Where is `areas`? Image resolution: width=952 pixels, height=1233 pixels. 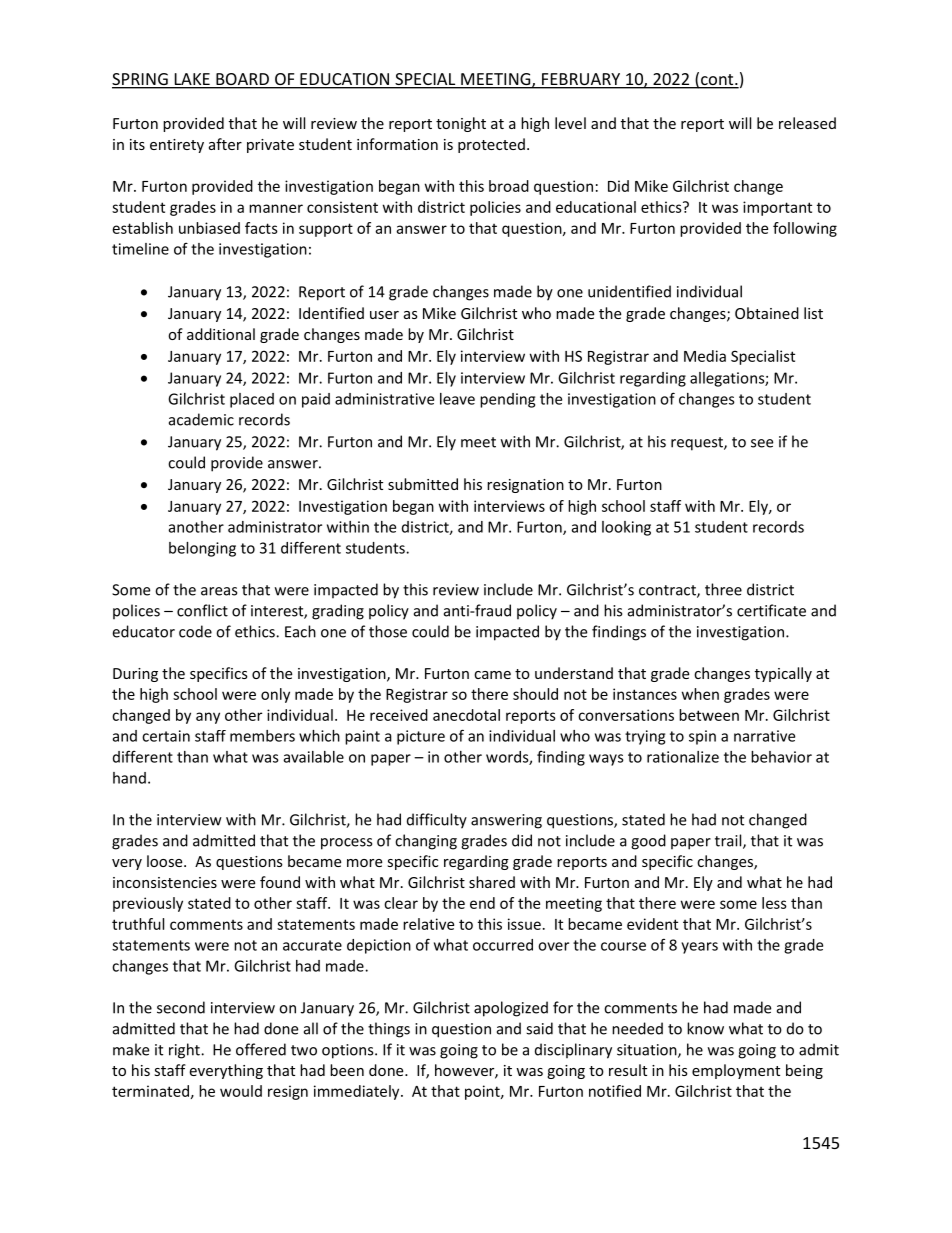 areas is located at coordinates (219, 591).
